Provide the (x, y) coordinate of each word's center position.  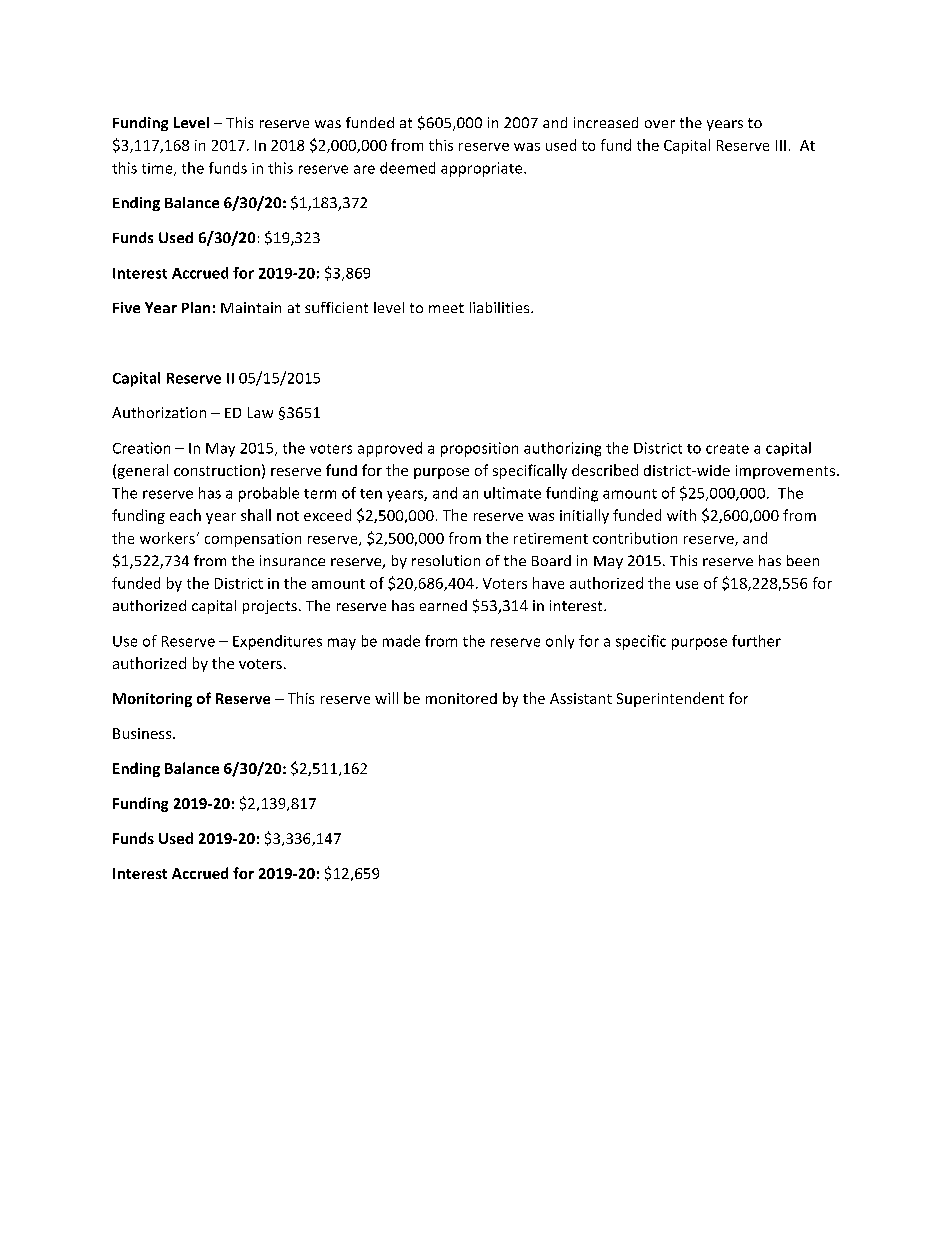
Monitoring (152, 700)
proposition (479, 449)
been (803, 560)
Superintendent (670, 699)
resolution (446, 560)
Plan (196, 307)
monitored (461, 698)
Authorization (159, 412)
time (158, 169)
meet (446, 308)
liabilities (501, 307)
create (727, 449)
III (781, 145)
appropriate (483, 169)
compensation (253, 540)
